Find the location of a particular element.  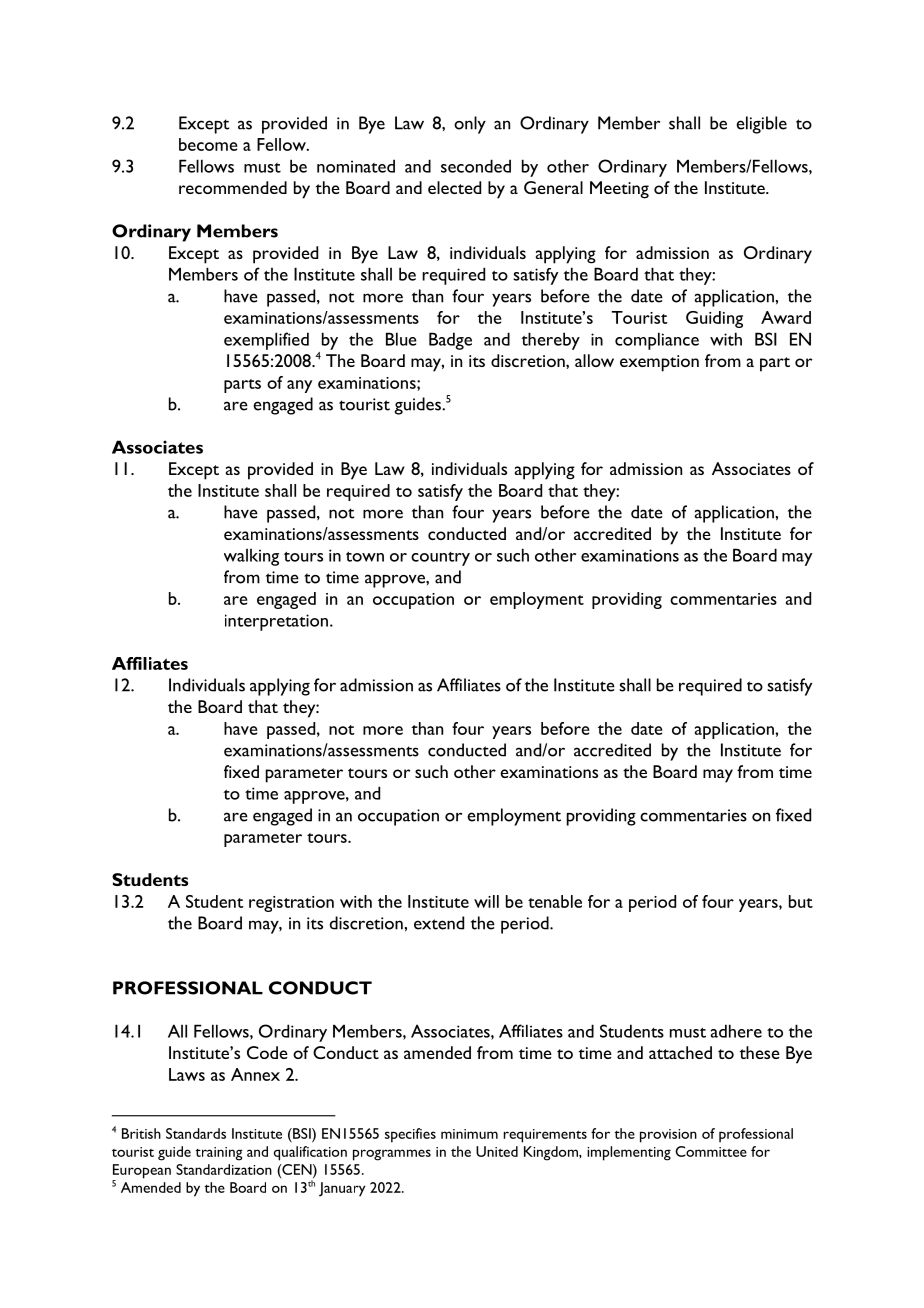

will is located at coordinates (486, 901).
